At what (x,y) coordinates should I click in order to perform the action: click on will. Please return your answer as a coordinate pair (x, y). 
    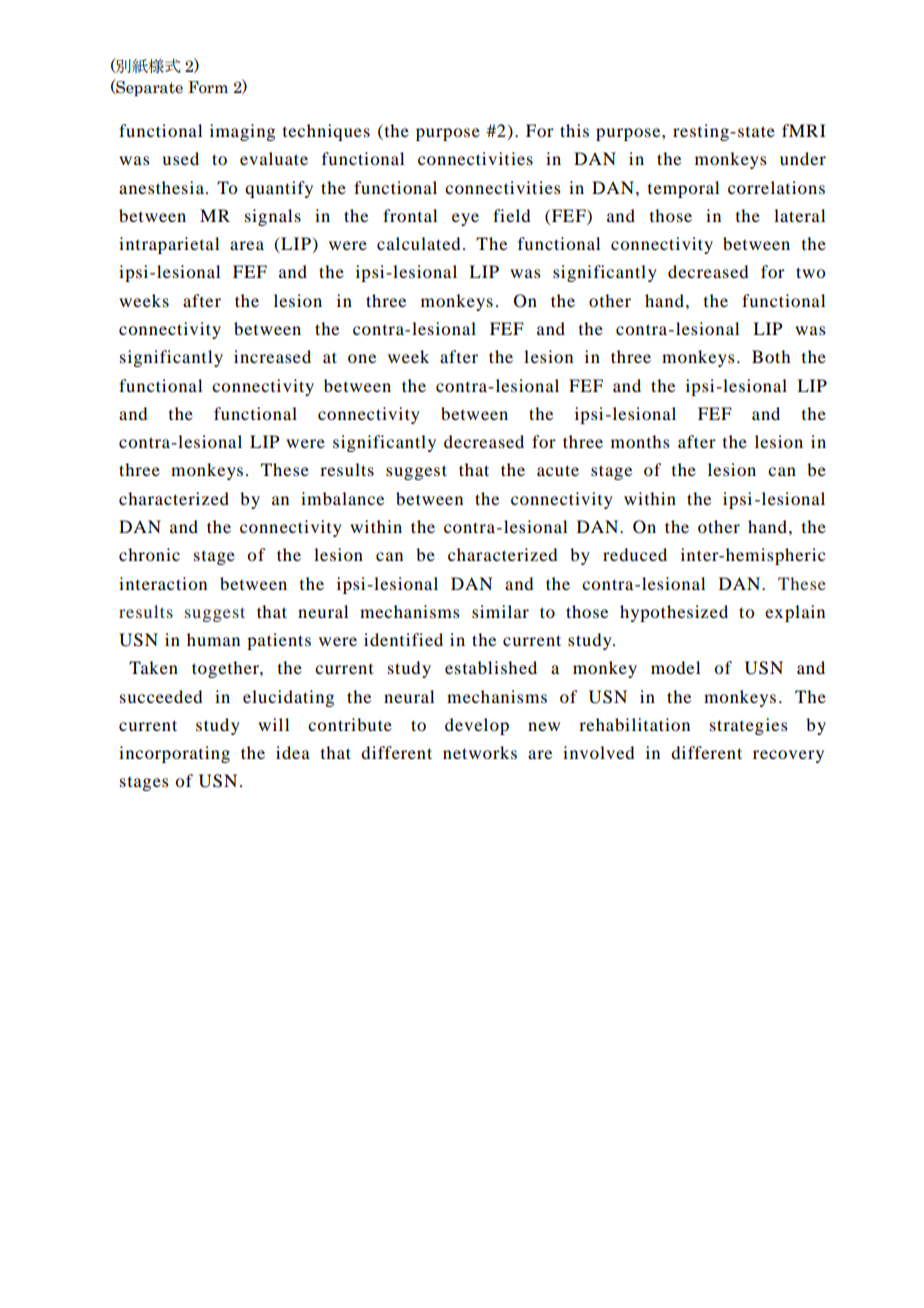
    Looking at the image, I should click on (273, 724).
